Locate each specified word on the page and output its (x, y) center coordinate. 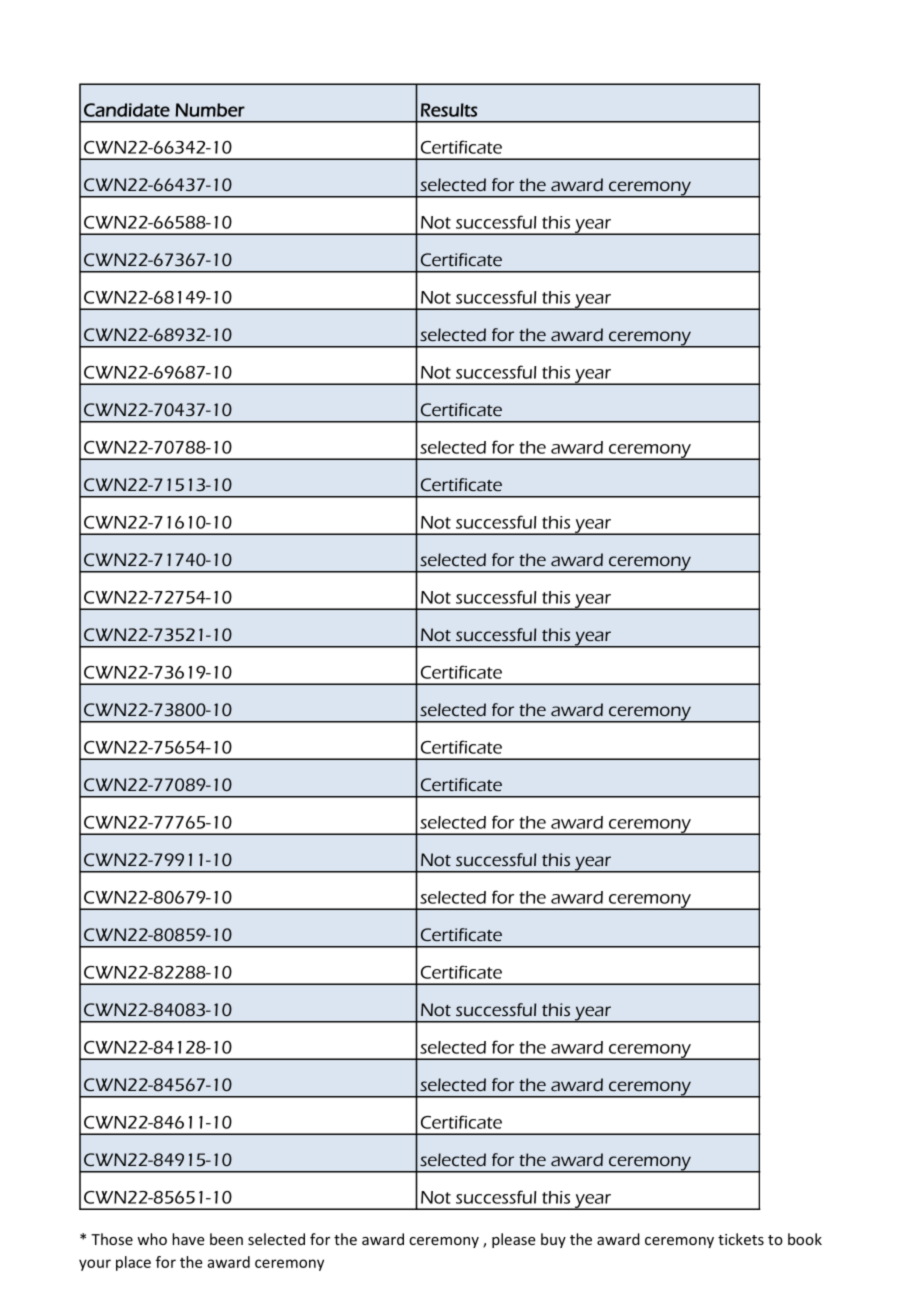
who (152, 1239)
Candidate (127, 110)
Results (449, 110)
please (514, 1240)
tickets (741, 1239)
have (188, 1239)
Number (210, 110)
